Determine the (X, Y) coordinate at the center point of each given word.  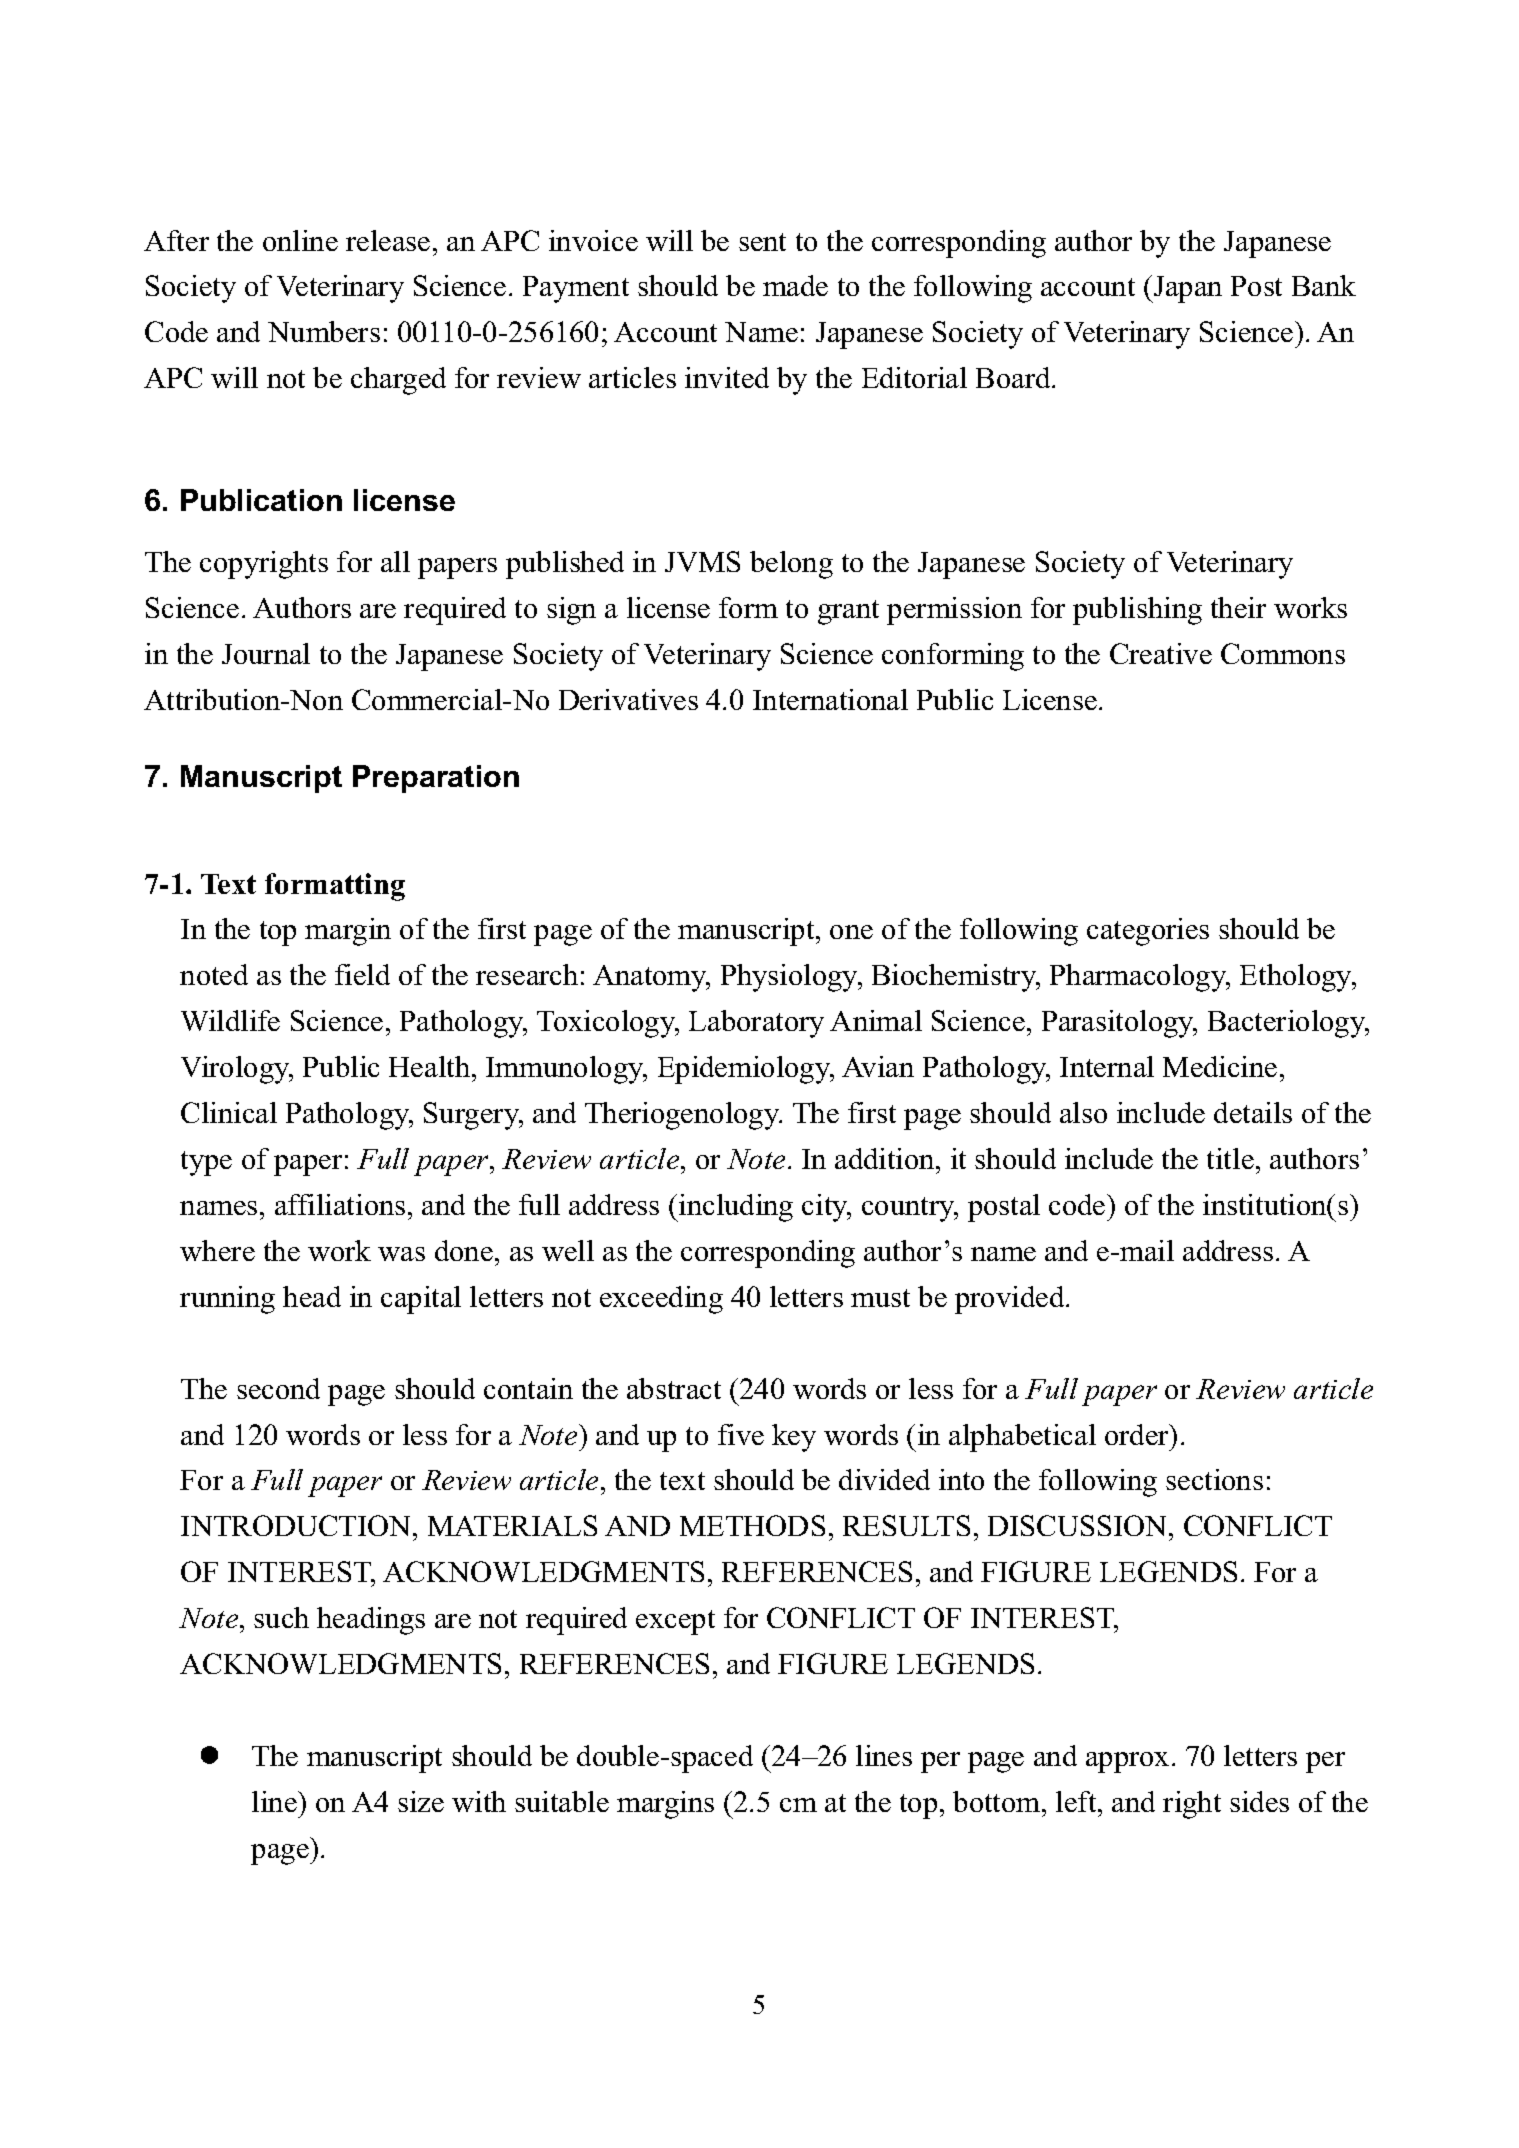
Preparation (436, 779)
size (421, 1801)
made (795, 285)
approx (1127, 1762)
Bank (1324, 285)
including (735, 1208)
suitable (562, 1801)
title (1230, 1158)
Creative (1161, 653)
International (830, 699)
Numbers (324, 331)
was (401, 1254)
